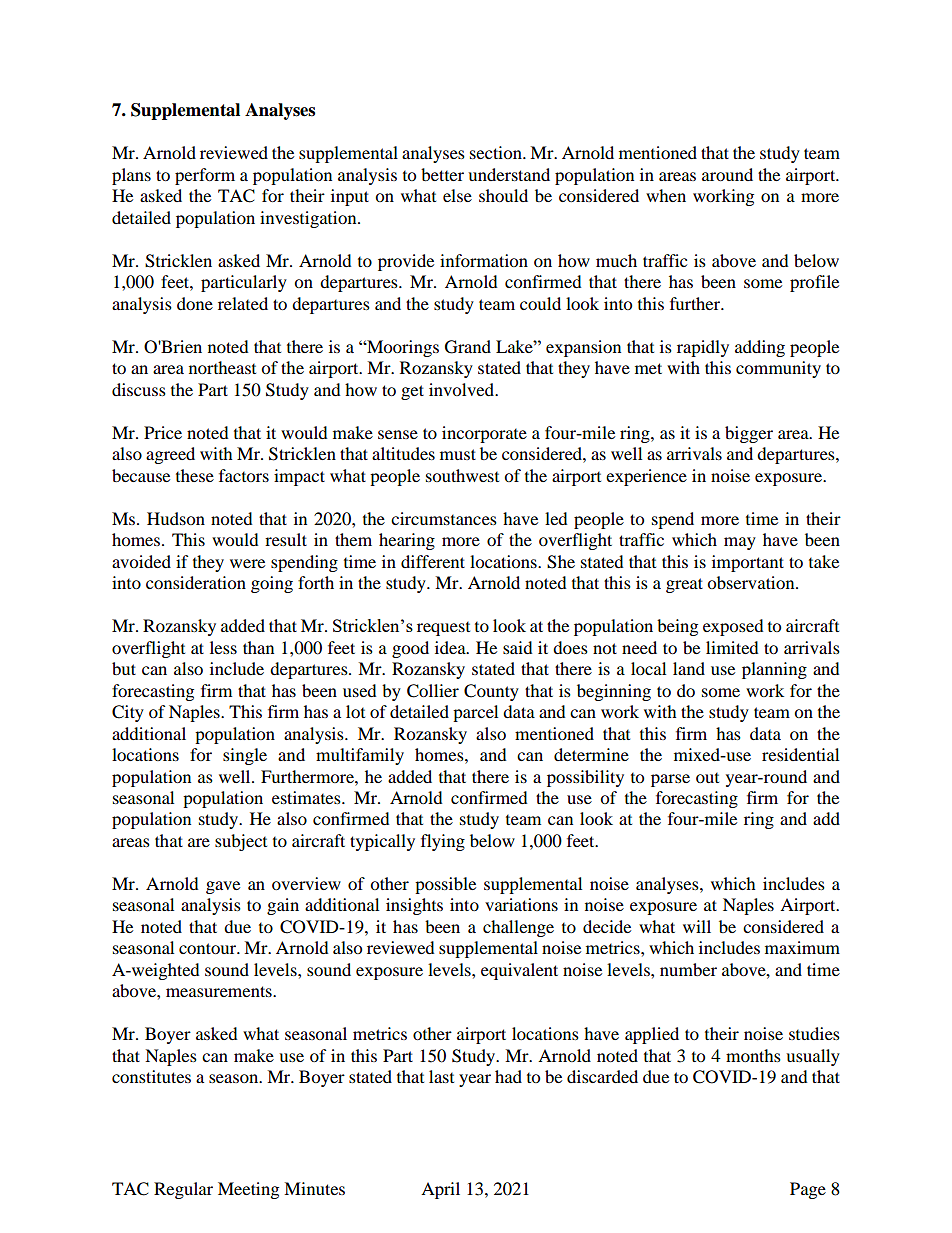 The image size is (952, 1233). Describe the element at coordinates (808, 1190) in the screenshot. I see `Page` at that location.
